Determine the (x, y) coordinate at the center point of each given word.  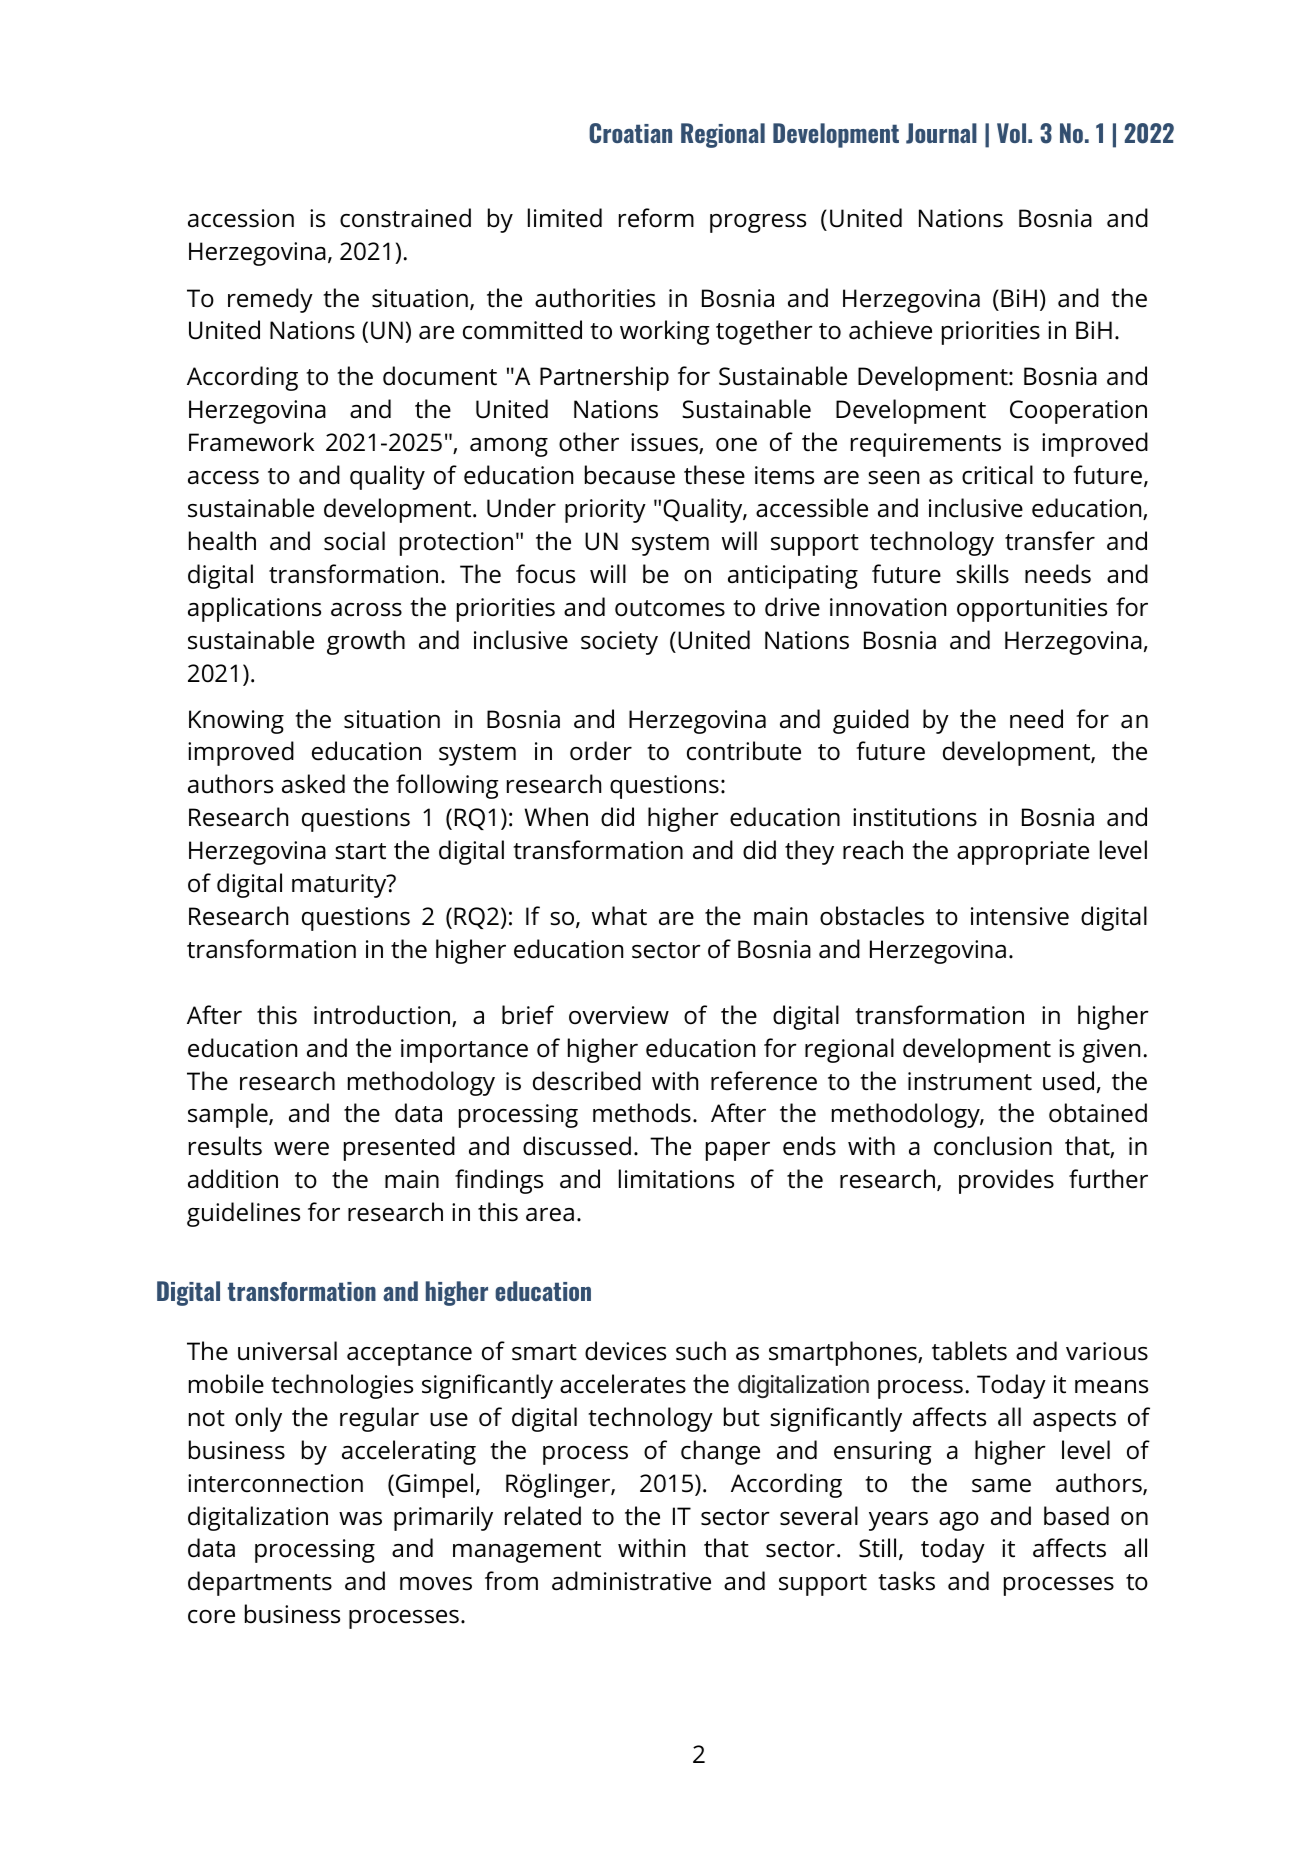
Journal (941, 133)
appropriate (1023, 853)
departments (260, 1583)
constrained (405, 218)
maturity (340, 886)
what (619, 916)
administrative (631, 1581)
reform (656, 218)
